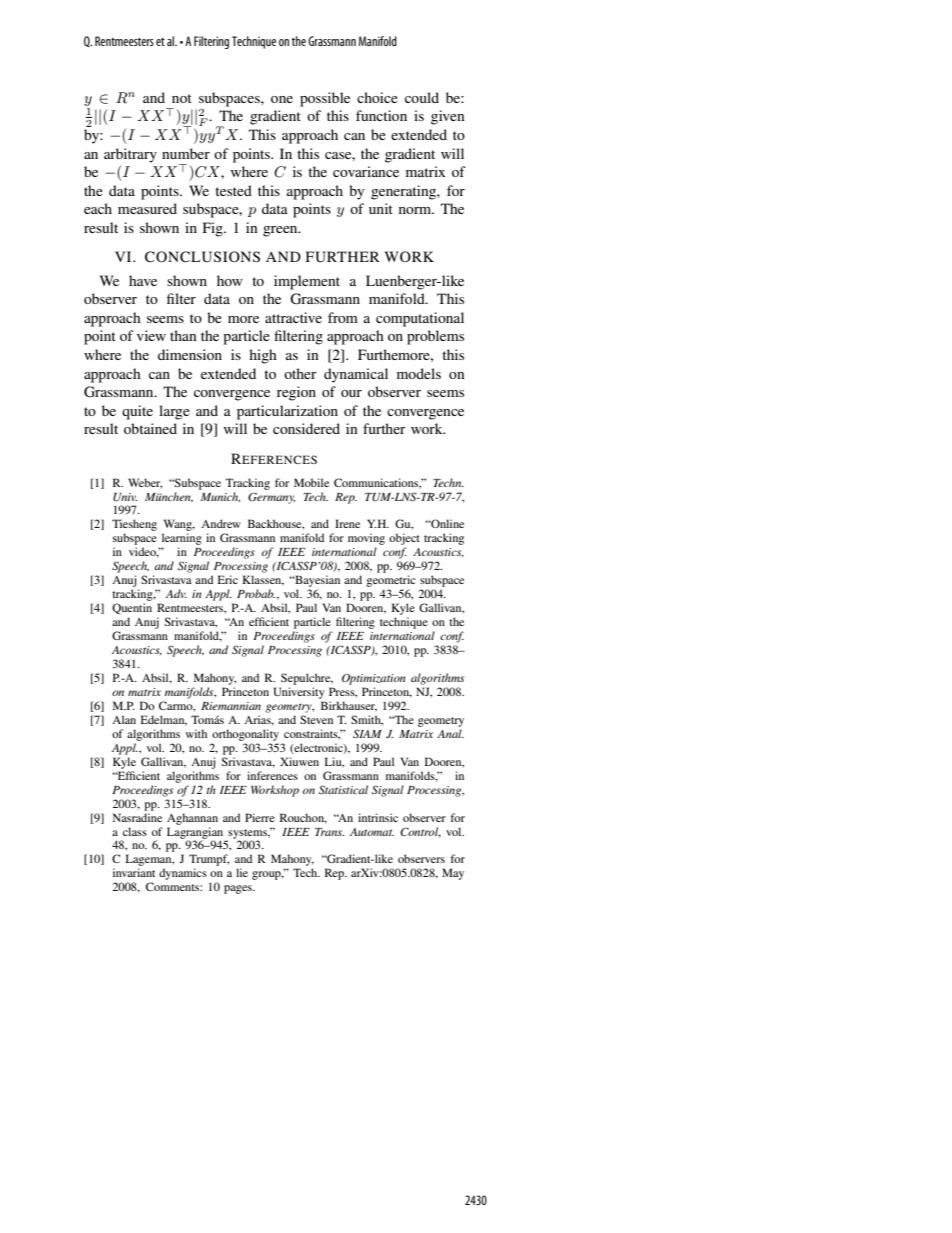 This document has width=952, height=1233. I want to click on invariant, so click(134, 872).
